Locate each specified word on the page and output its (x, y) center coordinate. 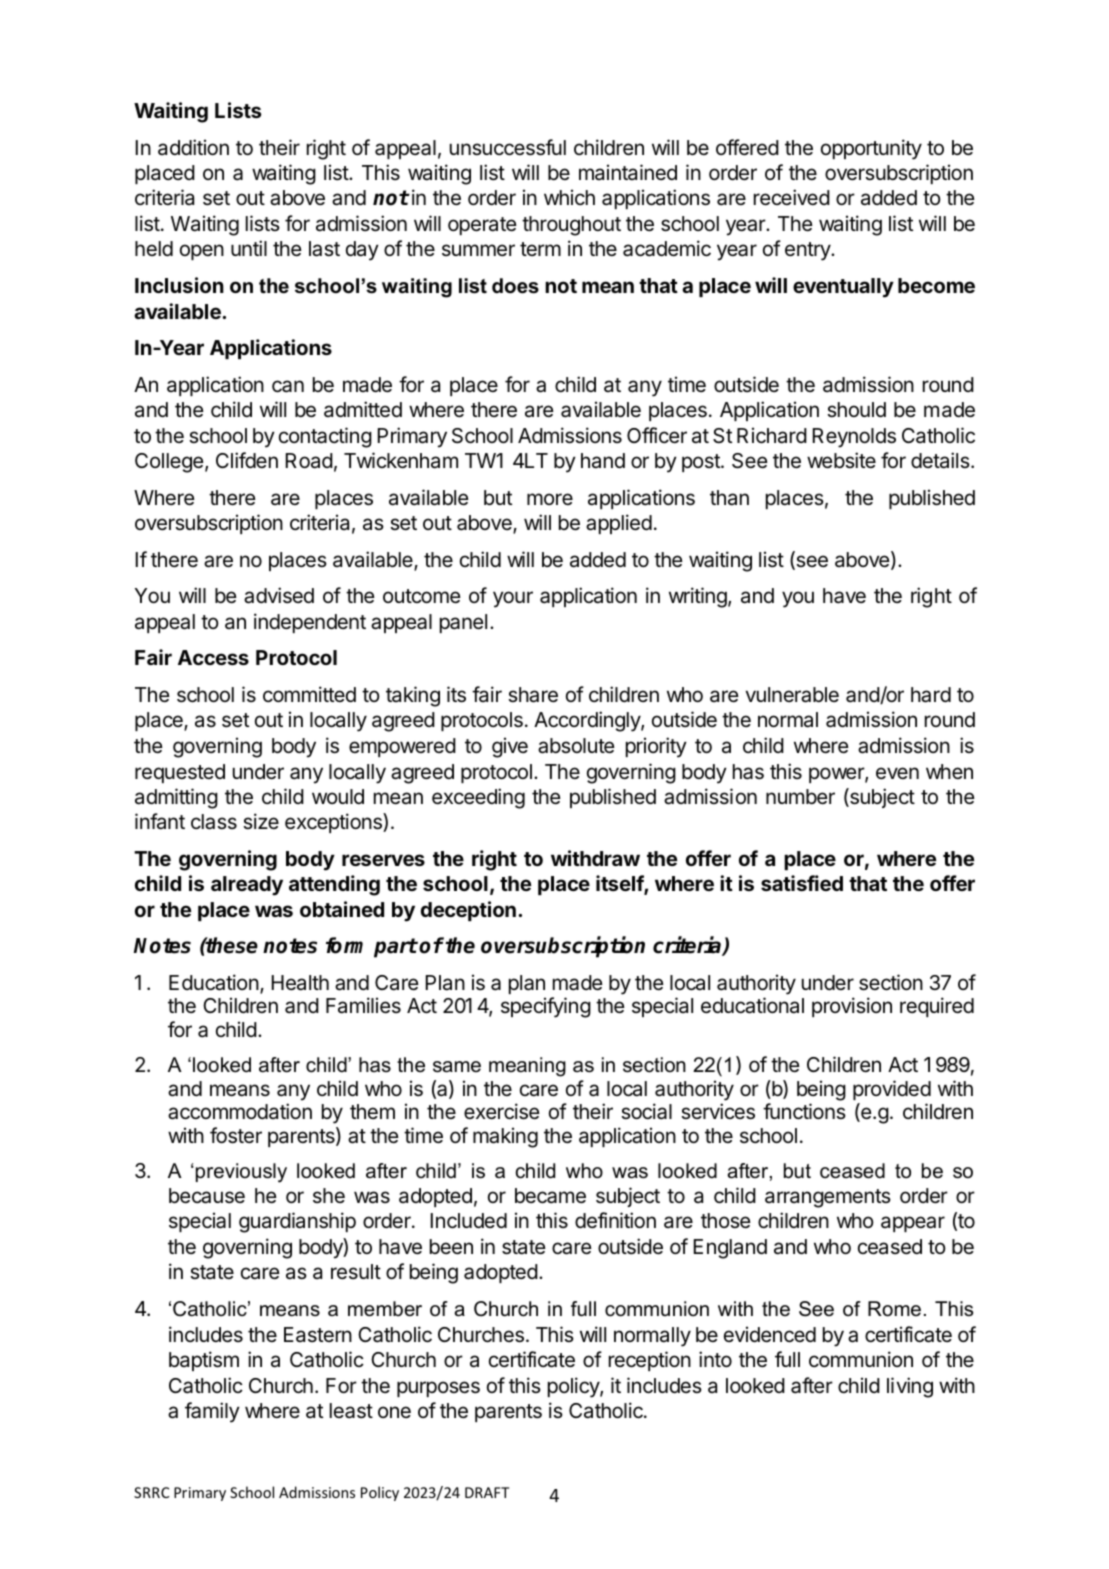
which (569, 197)
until (249, 248)
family (212, 1412)
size (261, 821)
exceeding (478, 798)
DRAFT (487, 1492)
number (800, 797)
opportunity (871, 149)
